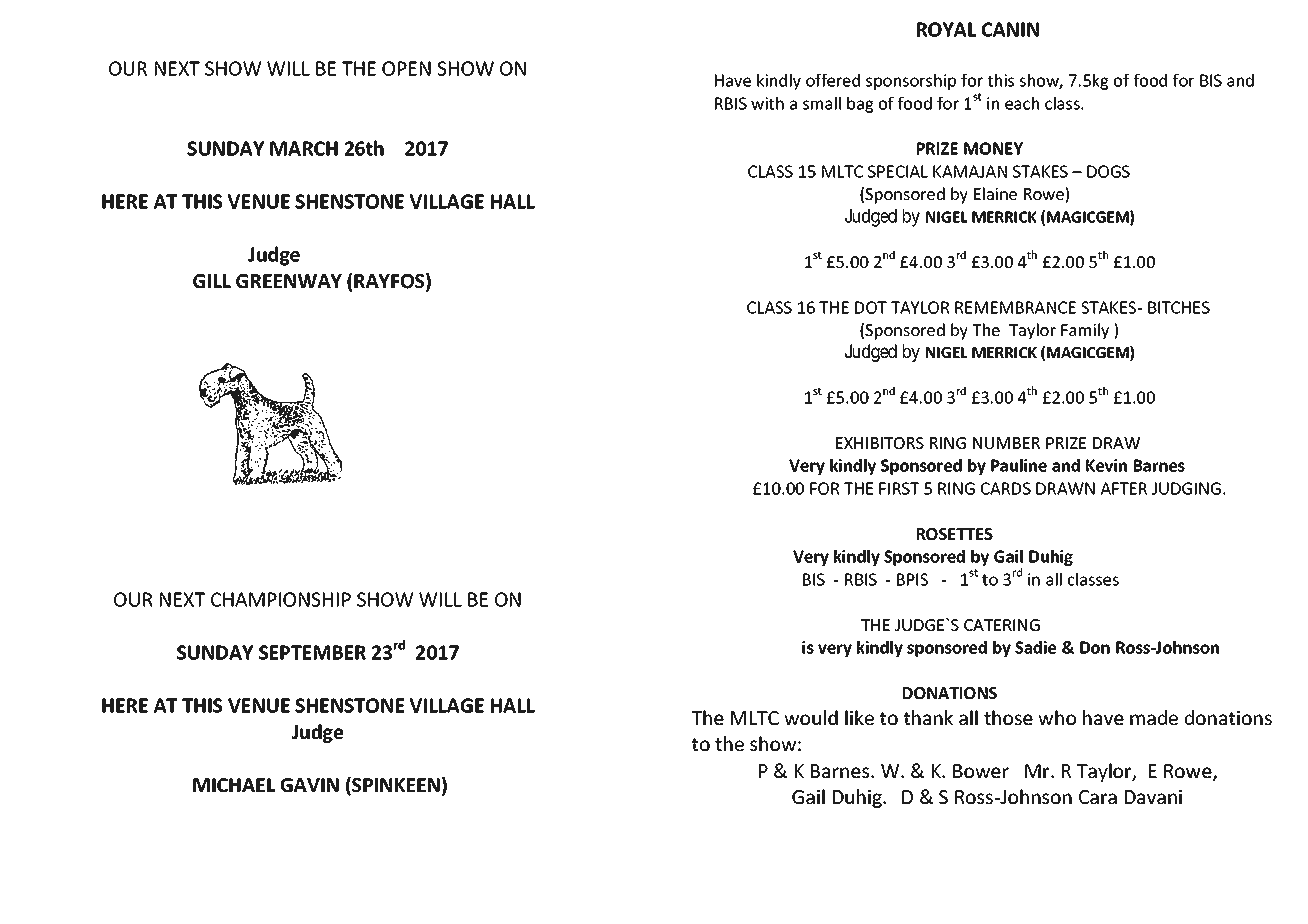 This image has width=1308, height=924. Describe the element at coordinates (767, 103) in the image. I see `with` at that location.
